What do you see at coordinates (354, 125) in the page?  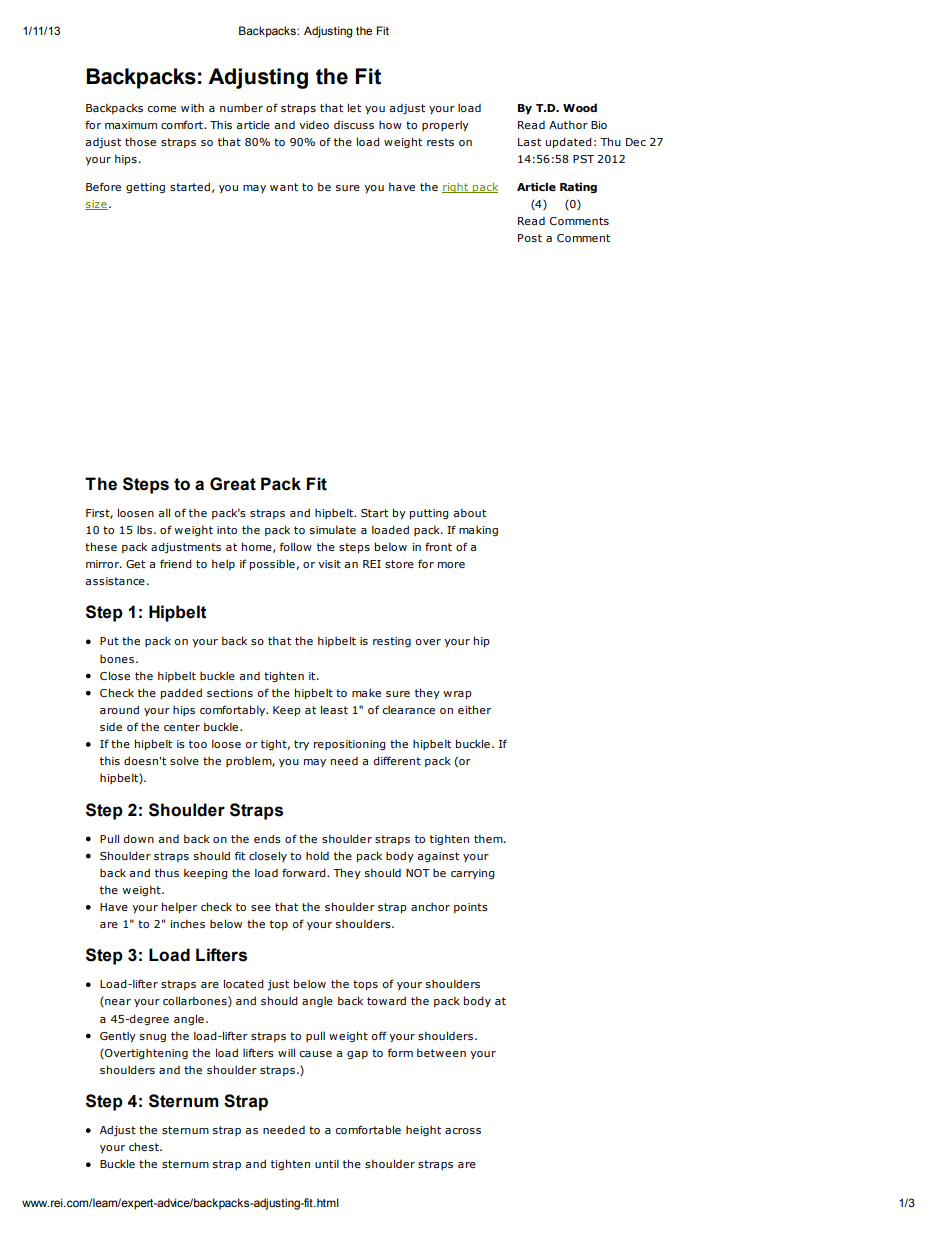 I see `discuss` at bounding box center [354, 125].
